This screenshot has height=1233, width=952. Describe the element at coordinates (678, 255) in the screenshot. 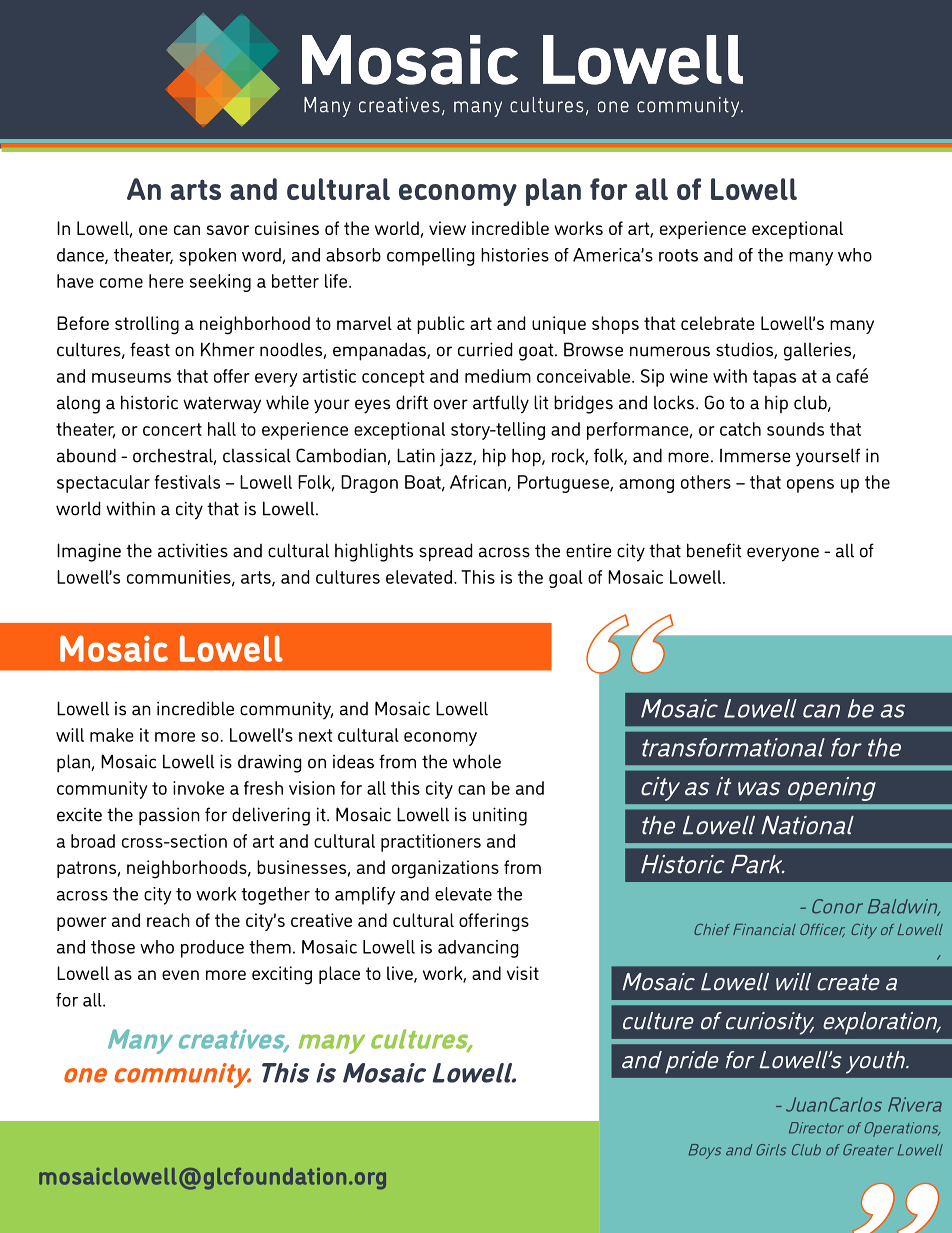

I see `roots` at that location.
